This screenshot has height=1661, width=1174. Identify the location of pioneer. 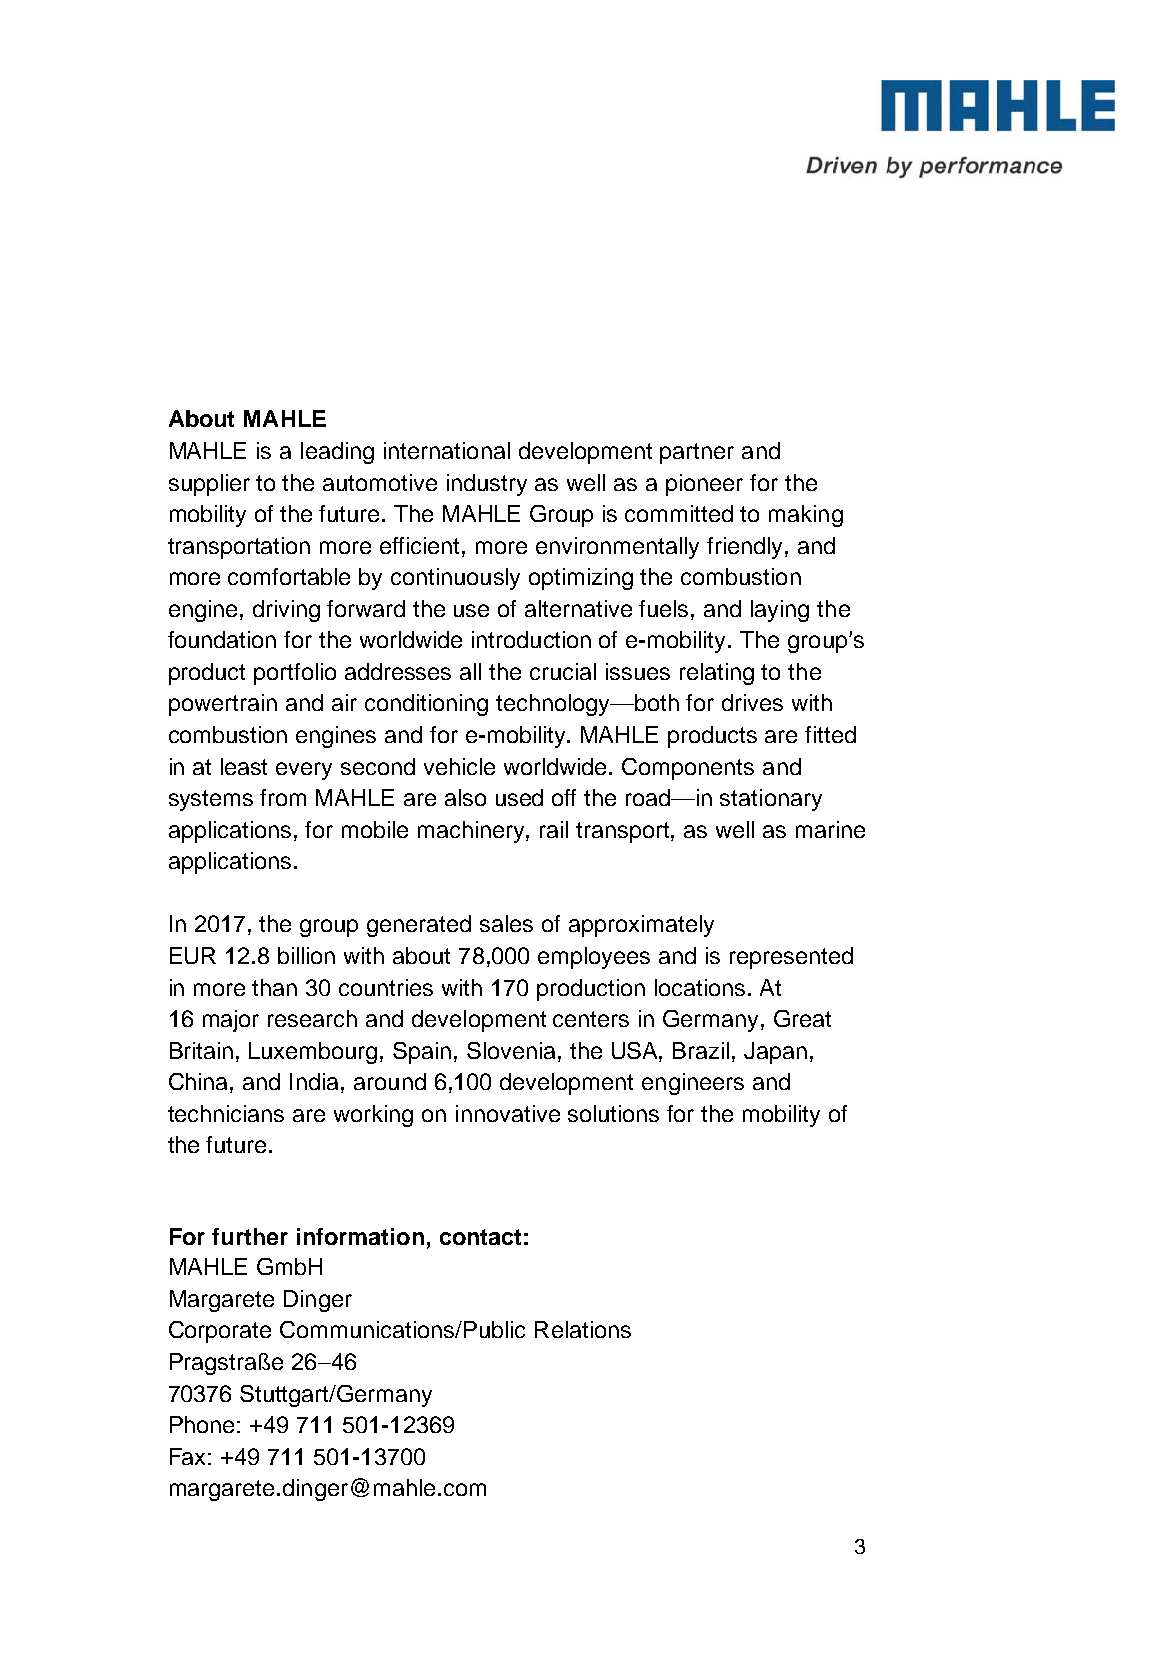
(704, 485).
